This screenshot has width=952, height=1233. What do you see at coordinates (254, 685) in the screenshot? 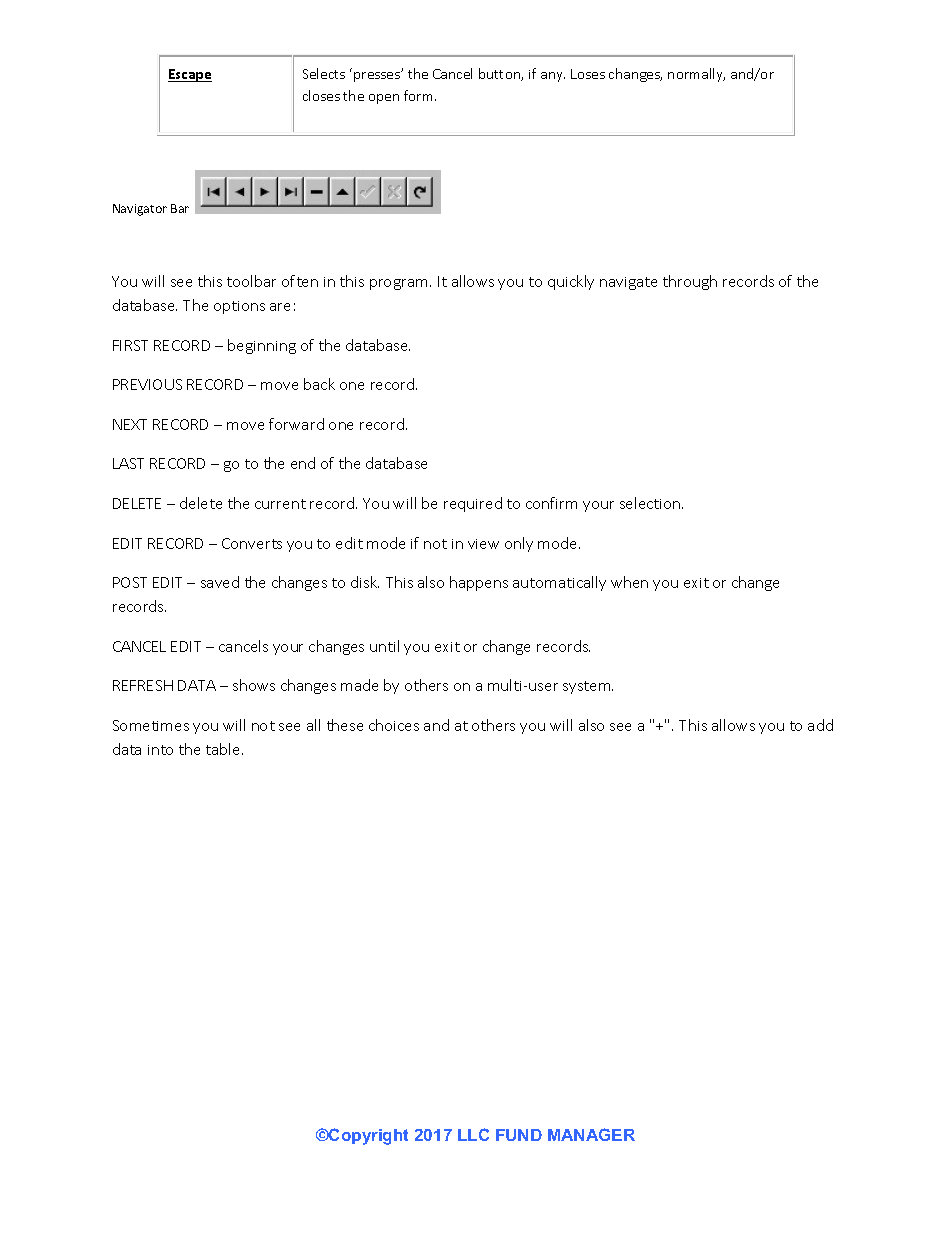
I see `shows` at bounding box center [254, 685].
